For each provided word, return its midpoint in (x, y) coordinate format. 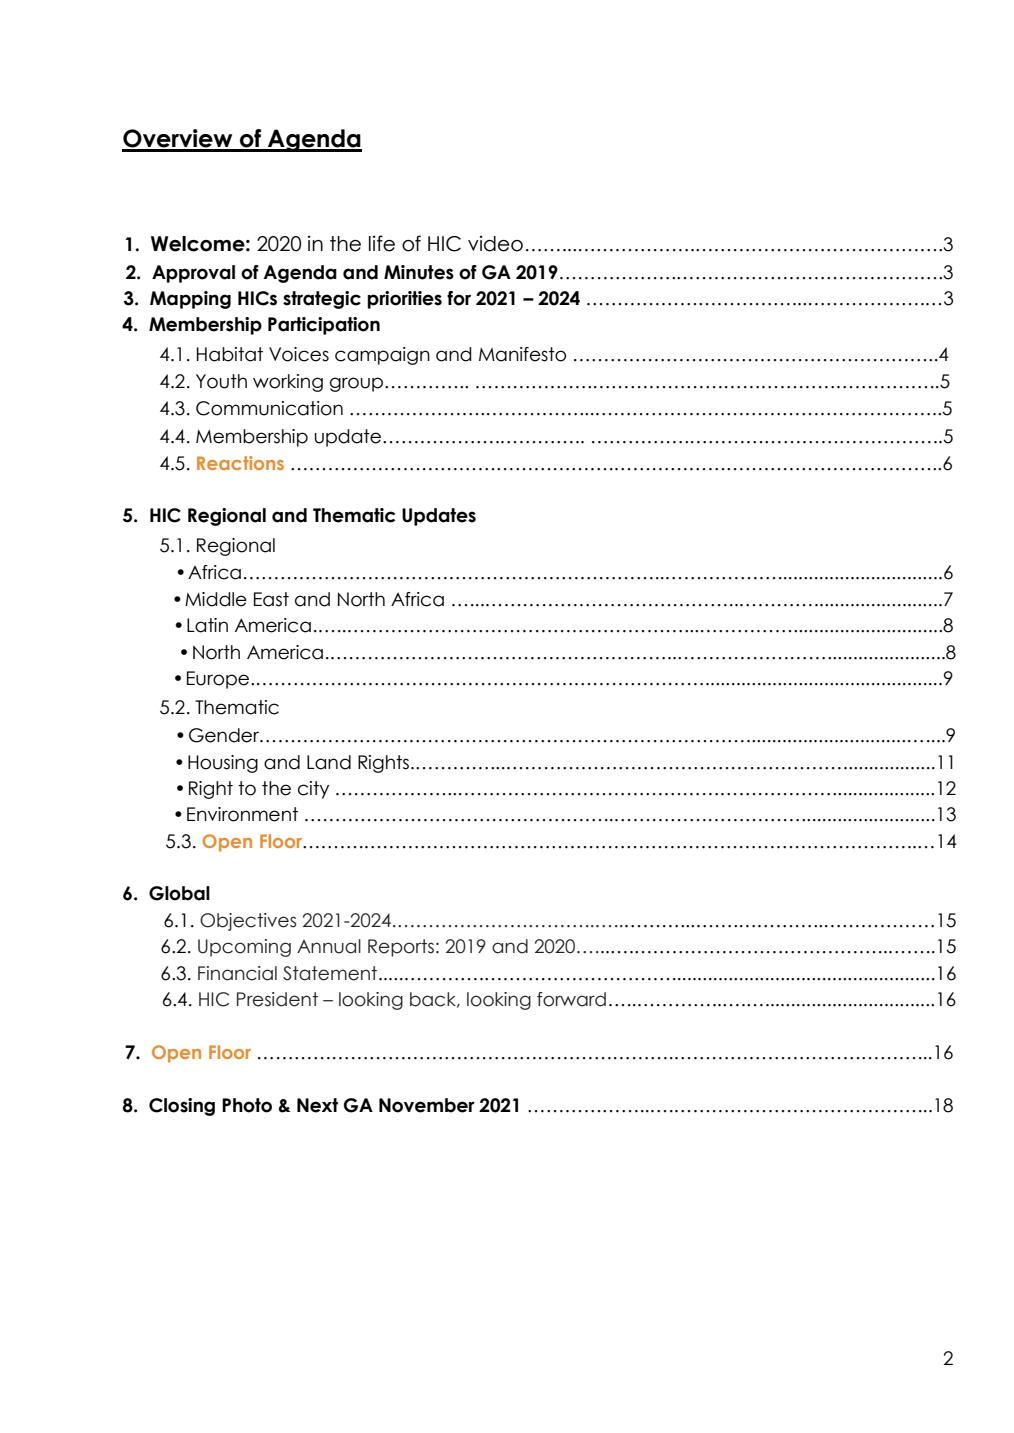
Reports (401, 948)
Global (179, 893)
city (313, 790)
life (382, 243)
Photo (247, 1105)
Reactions (240, 463)
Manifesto (522, 354)
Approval (193, 274)
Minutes (419, 272)
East (271, 599)
